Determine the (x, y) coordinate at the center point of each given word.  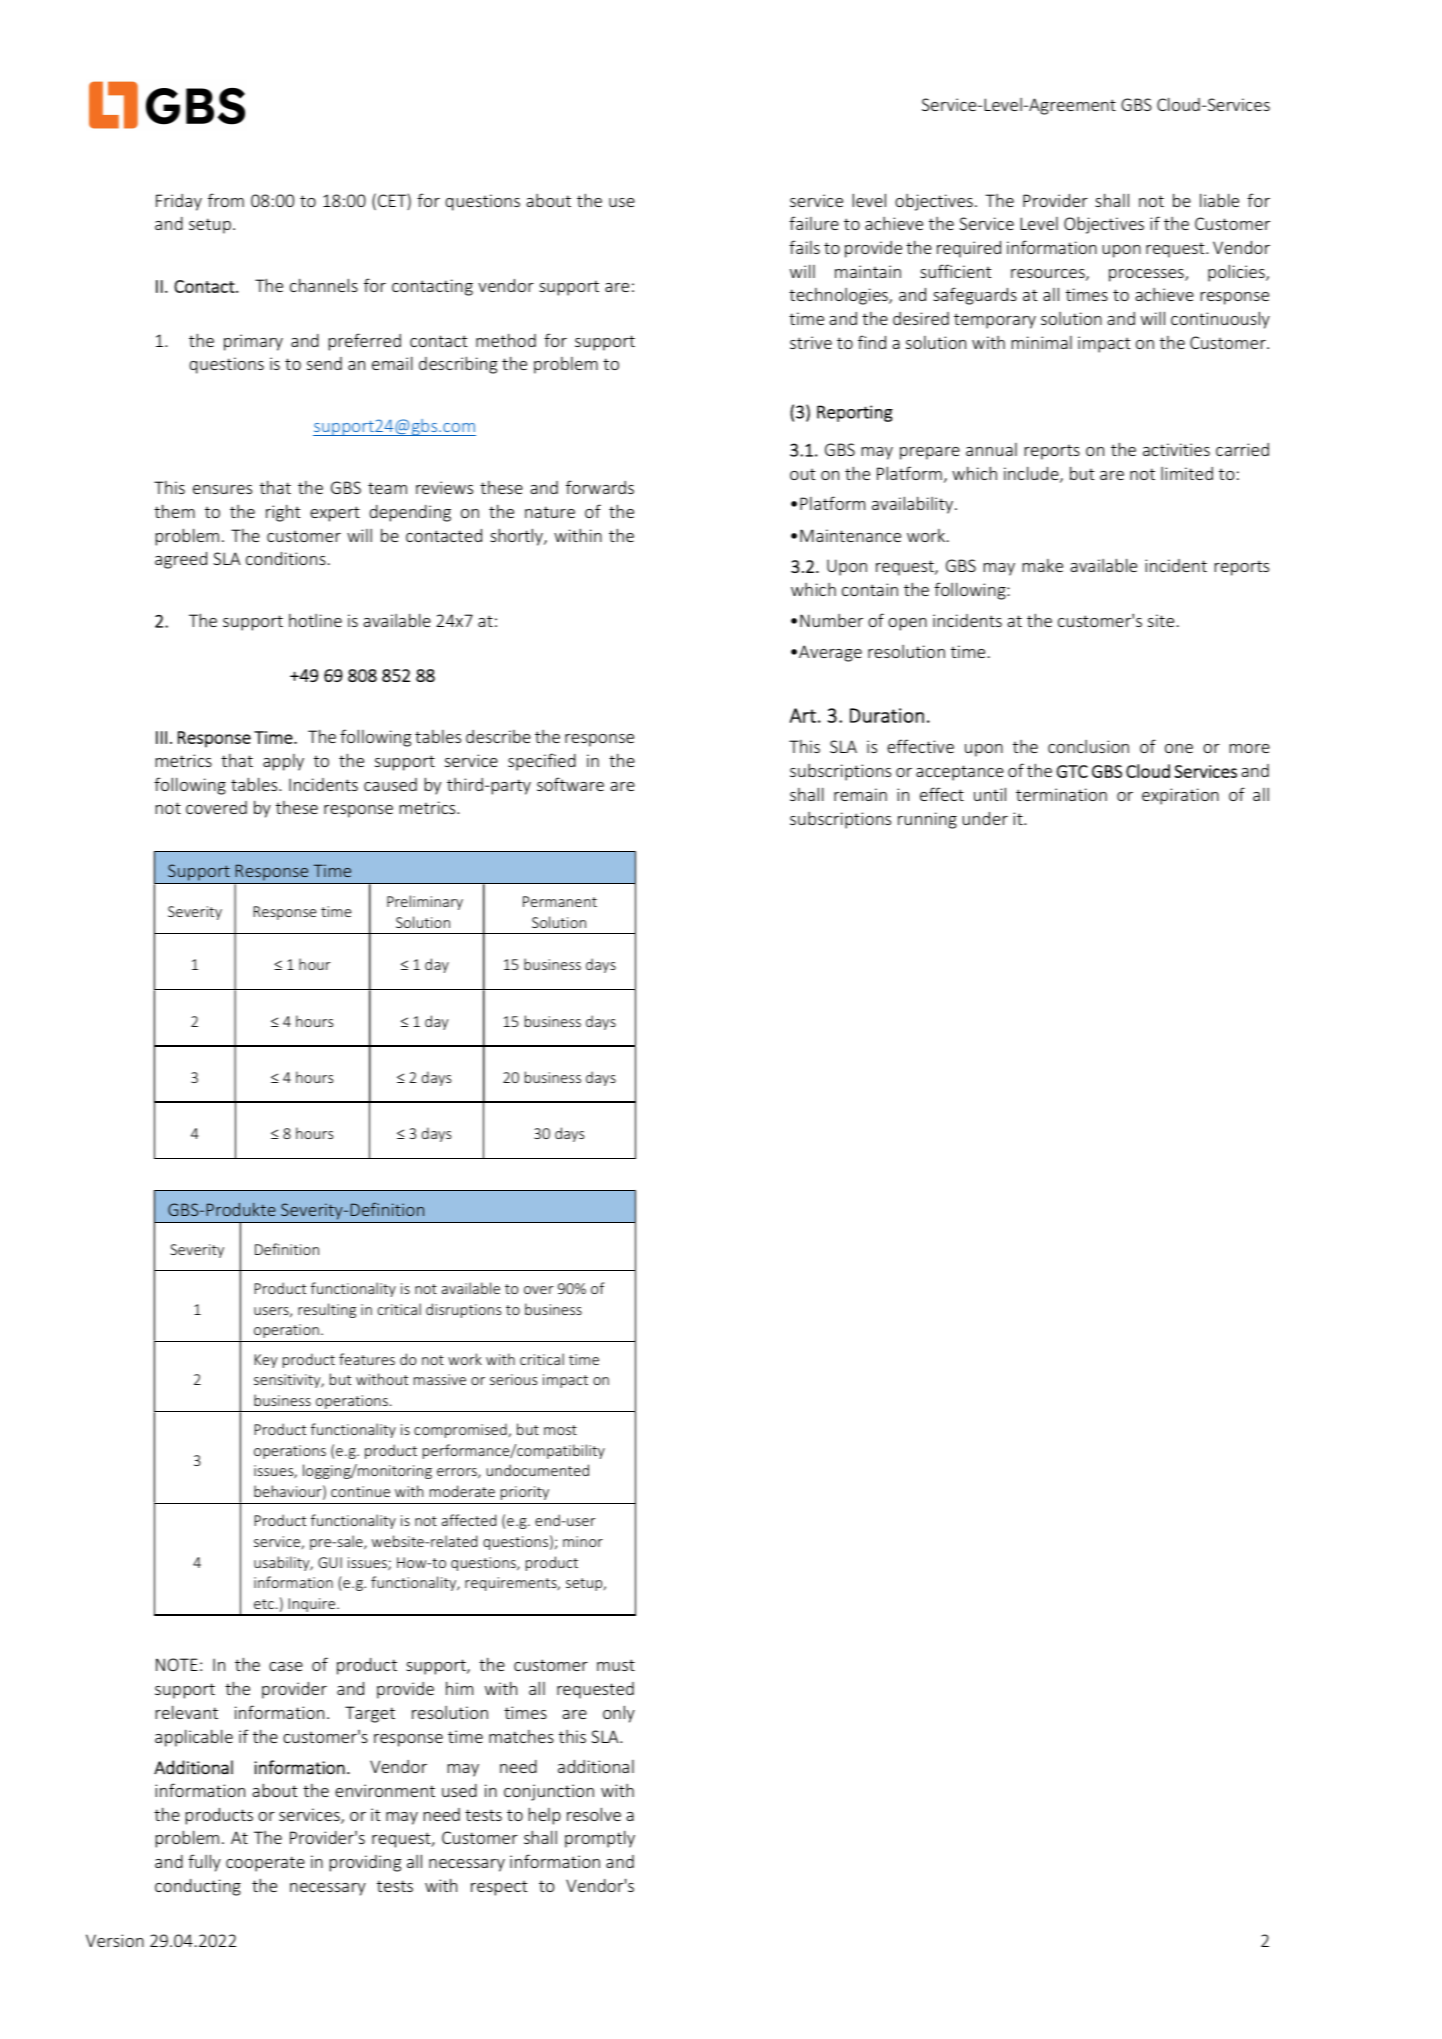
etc (264, 1604)
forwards (600, 487)
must (616, 1665)
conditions (286, 558)
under (985, 818)
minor (583, 1541)
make (1043, 565)
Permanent (560, 901)
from (226, 200)
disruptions (463, 1310)
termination (1061, 794)
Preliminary (425, 902)
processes (1147, 275)
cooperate (265, 1864)
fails (804, 247)
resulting (327, 1310)
